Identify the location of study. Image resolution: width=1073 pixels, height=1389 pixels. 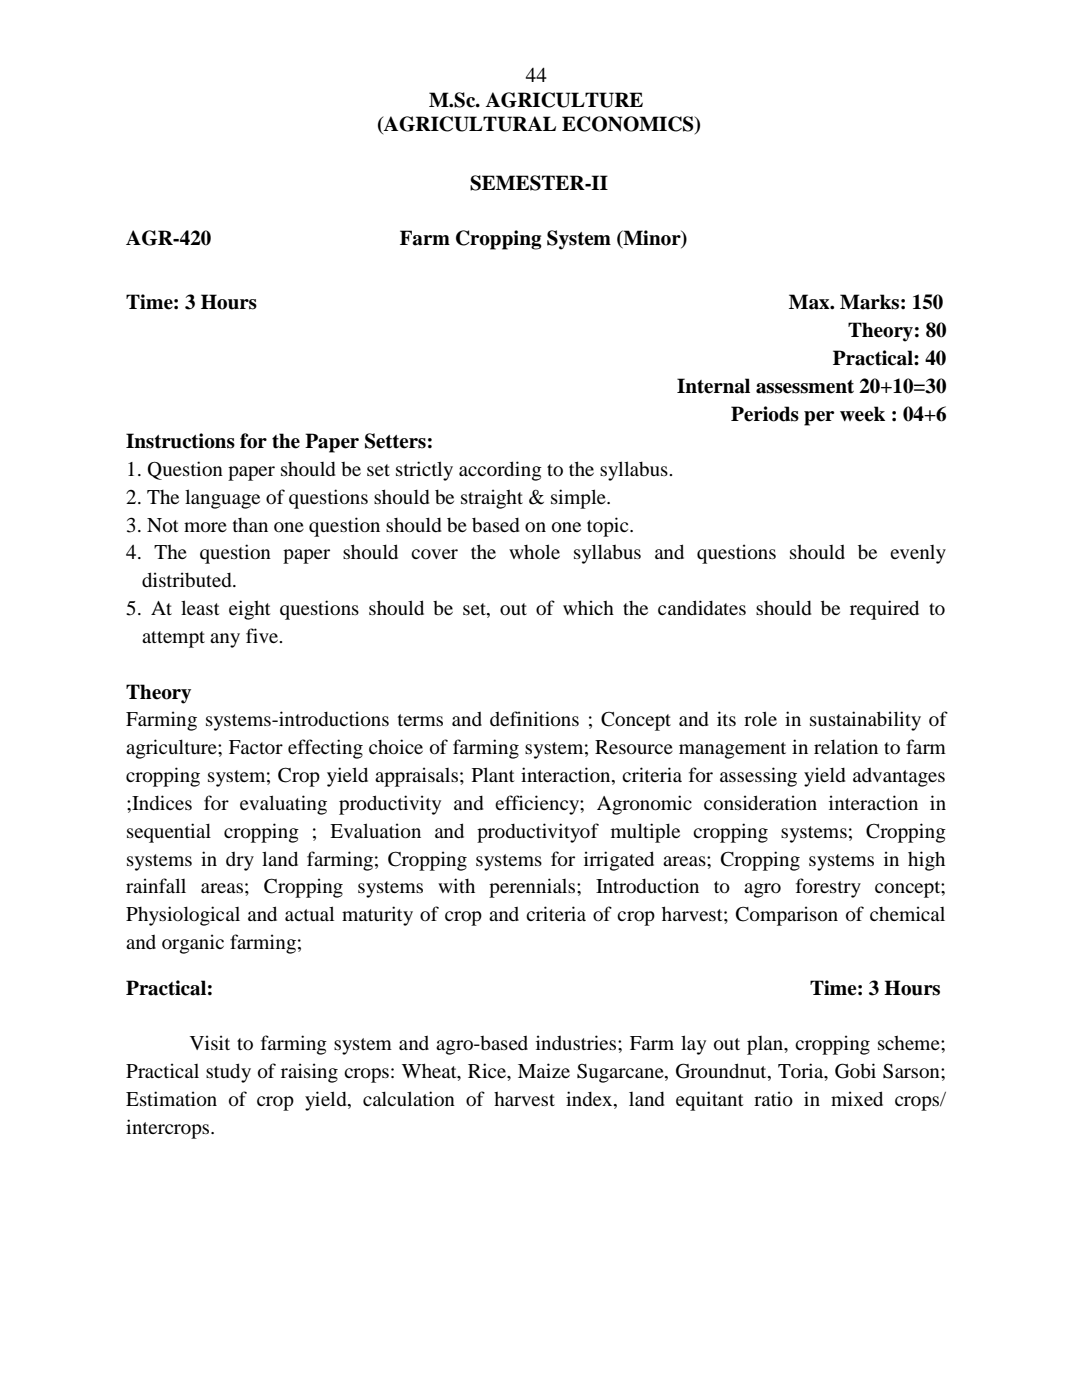
(228, 1073).
